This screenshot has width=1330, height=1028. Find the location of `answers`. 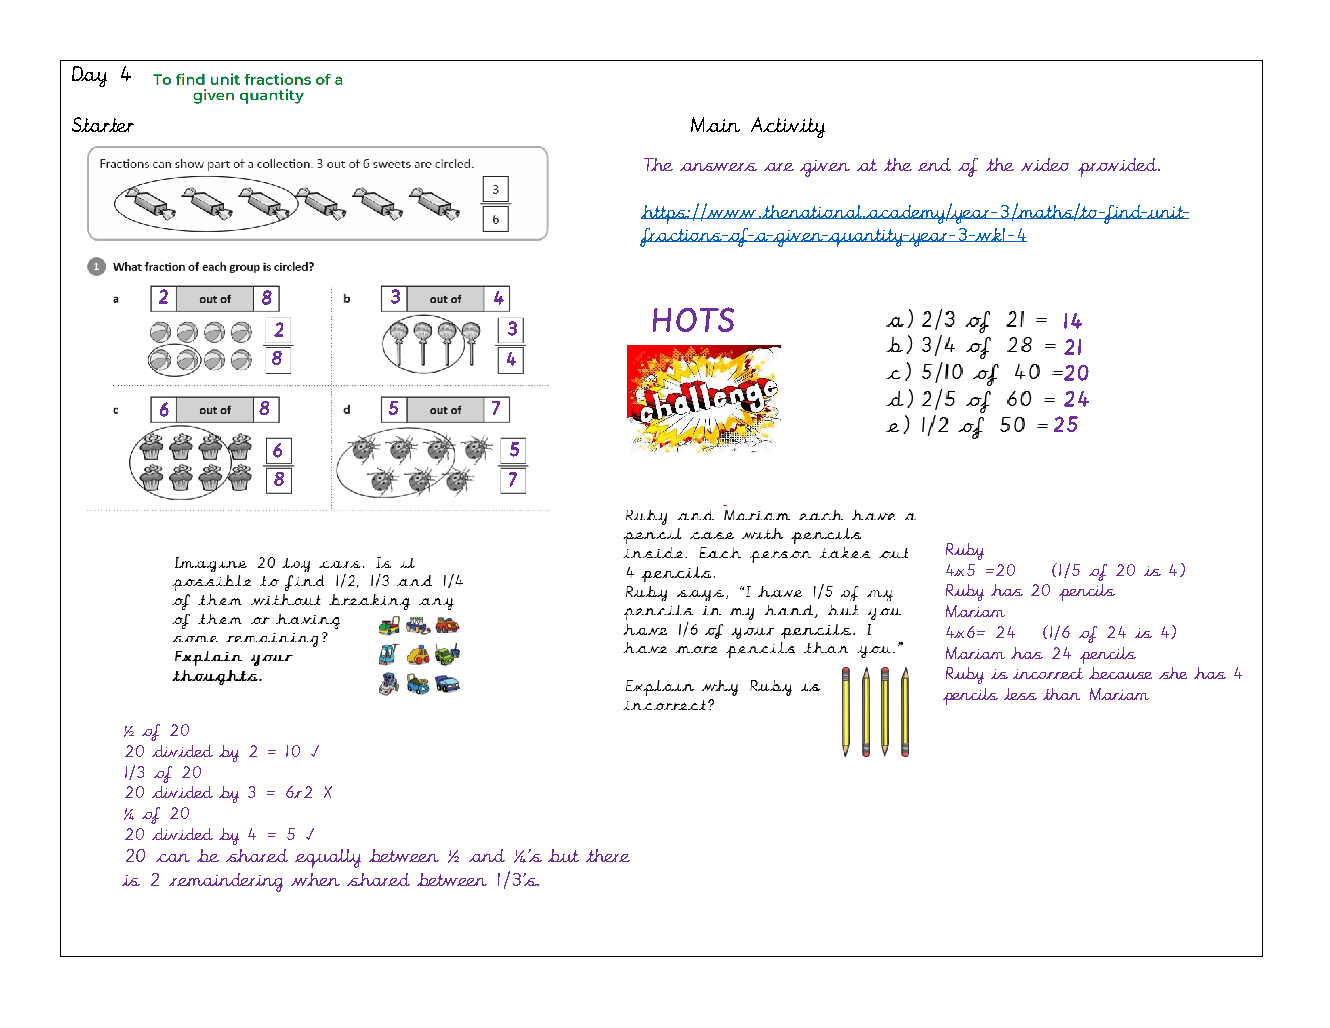

answers is located at coordinates (718, 167).
